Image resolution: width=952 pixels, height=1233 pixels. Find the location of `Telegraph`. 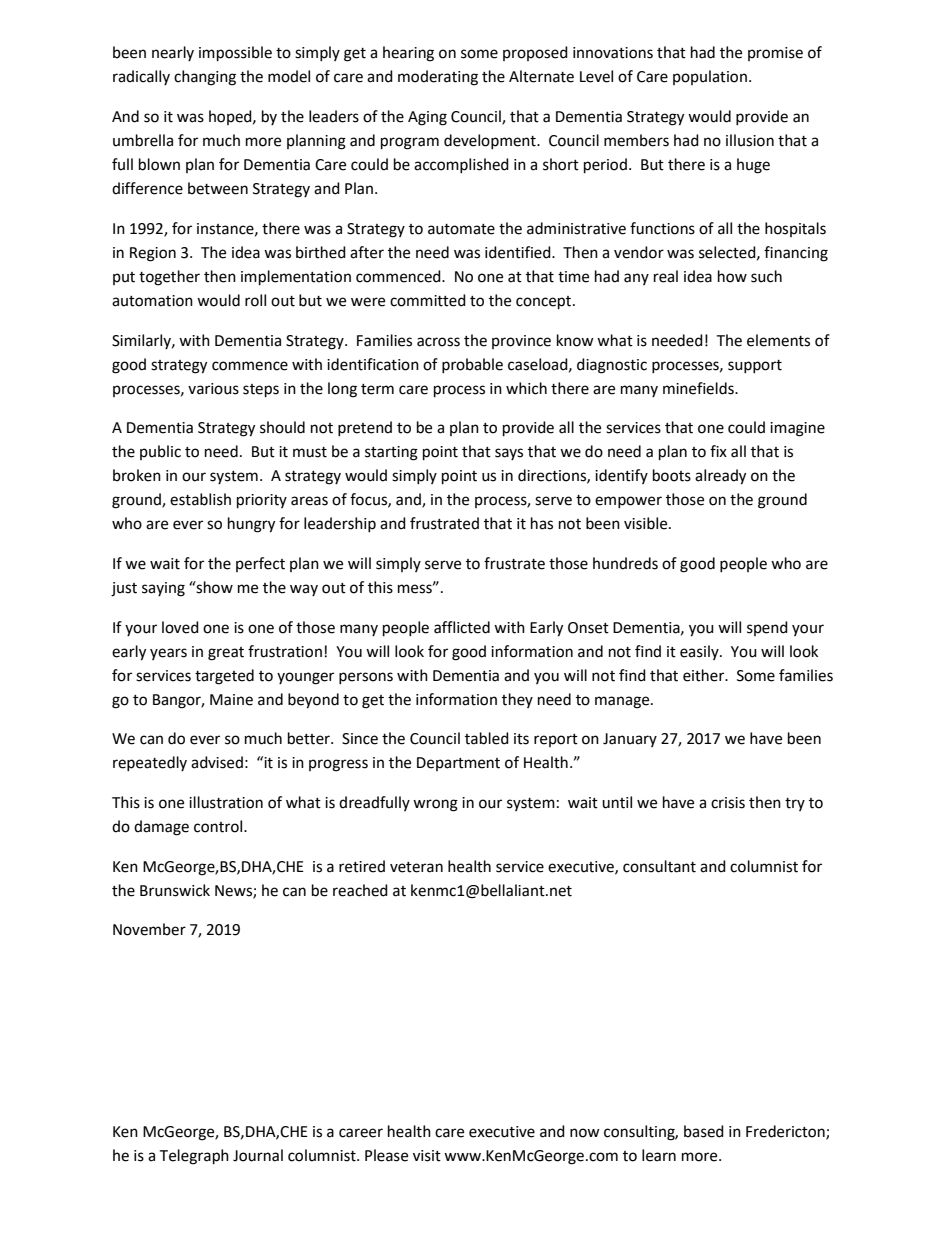

Telegraph is located at coordinates (194, 1157).
